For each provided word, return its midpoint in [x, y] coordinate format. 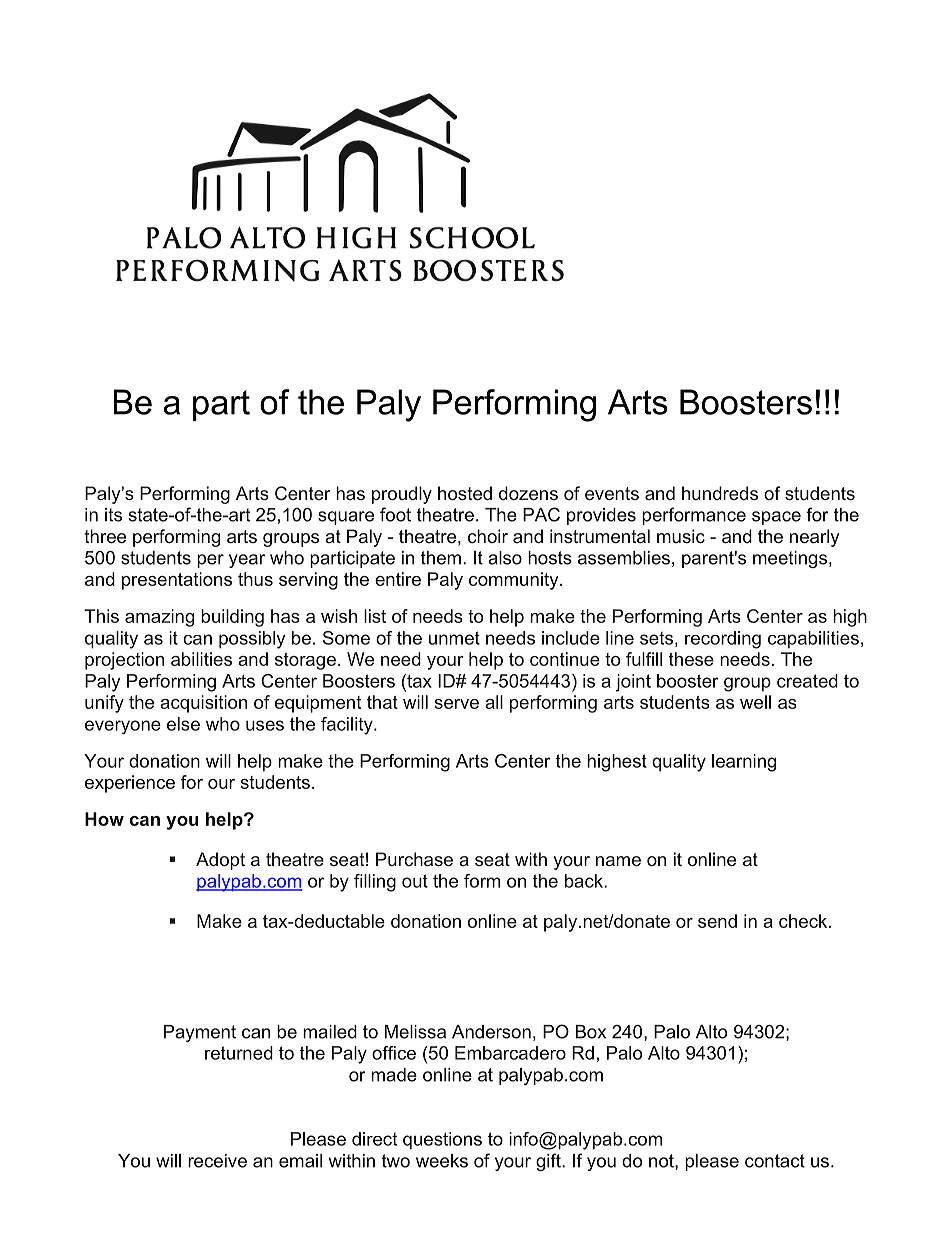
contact [775, 1161]
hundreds [720, 493]
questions [442, 1141]
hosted [465, 493]
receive [217, 1161]
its [113, 515]
